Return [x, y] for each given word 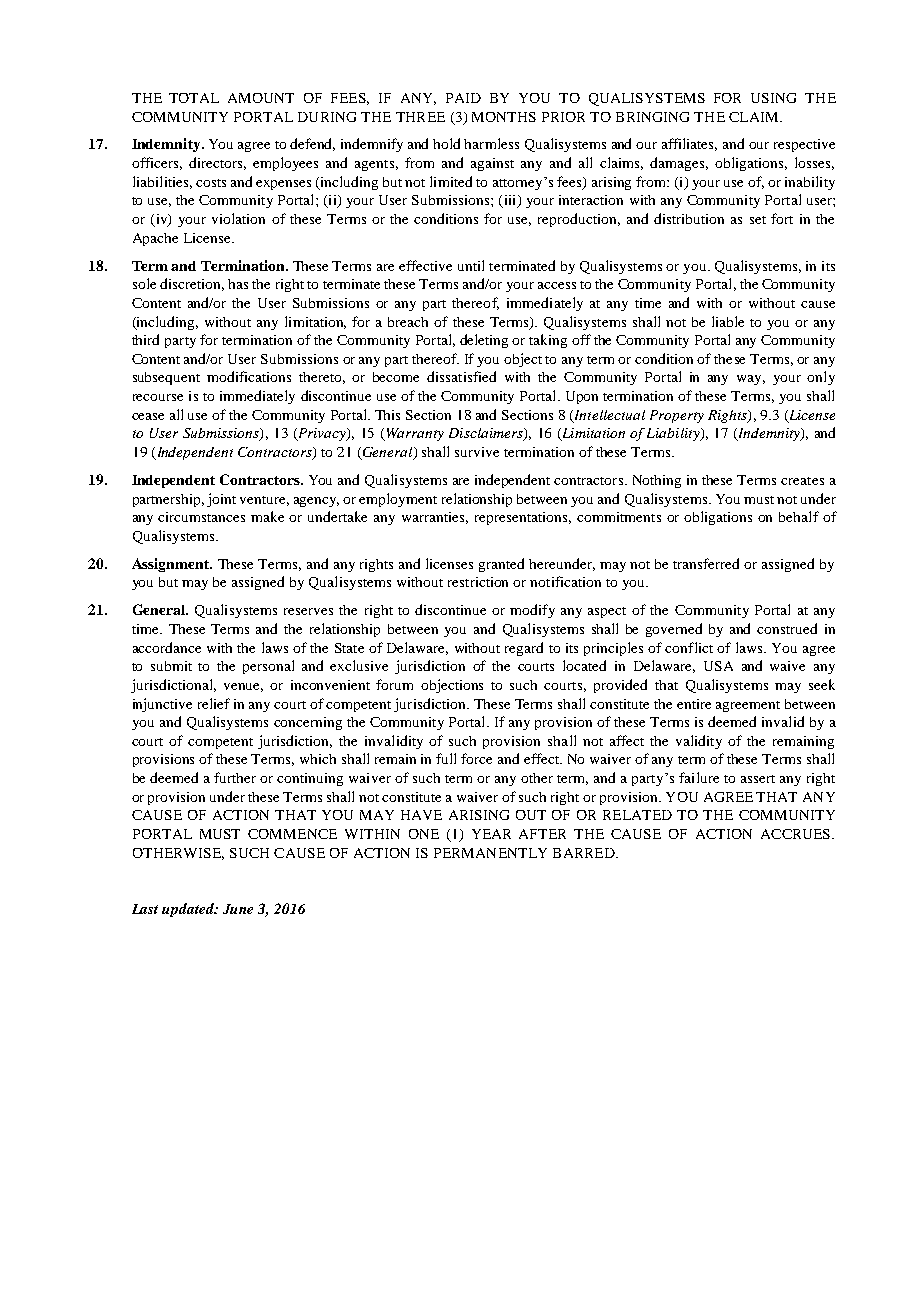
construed [787, 628]
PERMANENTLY [490, 853]
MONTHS [504, 117]
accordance [167, 647]
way [751, 380]
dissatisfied [461, 376]
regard [524, 649]
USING [773, 98]
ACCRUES [797, 834]
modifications [249, 376]
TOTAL [194, 98]
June [238, 909]
